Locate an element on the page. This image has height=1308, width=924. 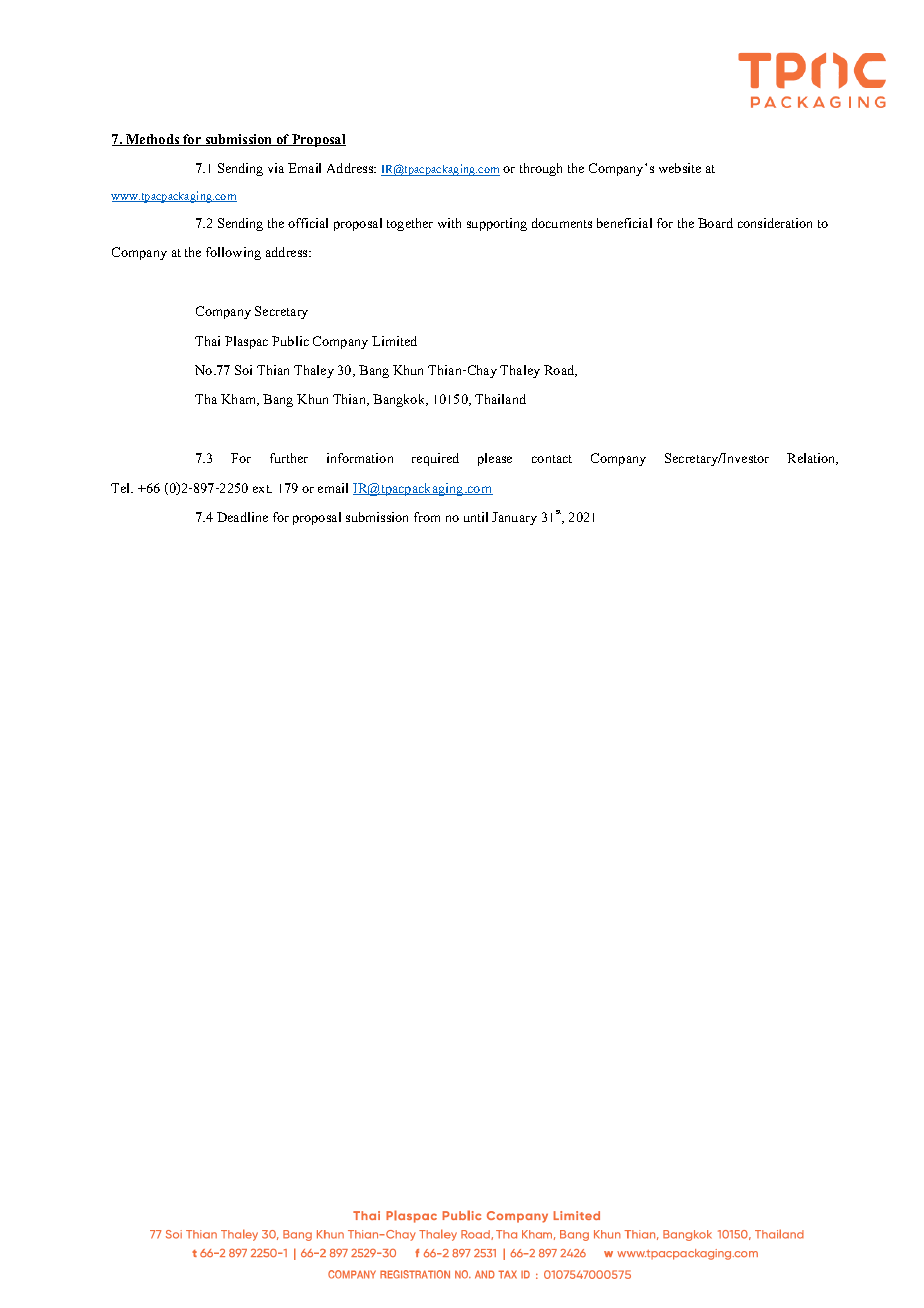
Deadline is located at coordinates (242, 517).
